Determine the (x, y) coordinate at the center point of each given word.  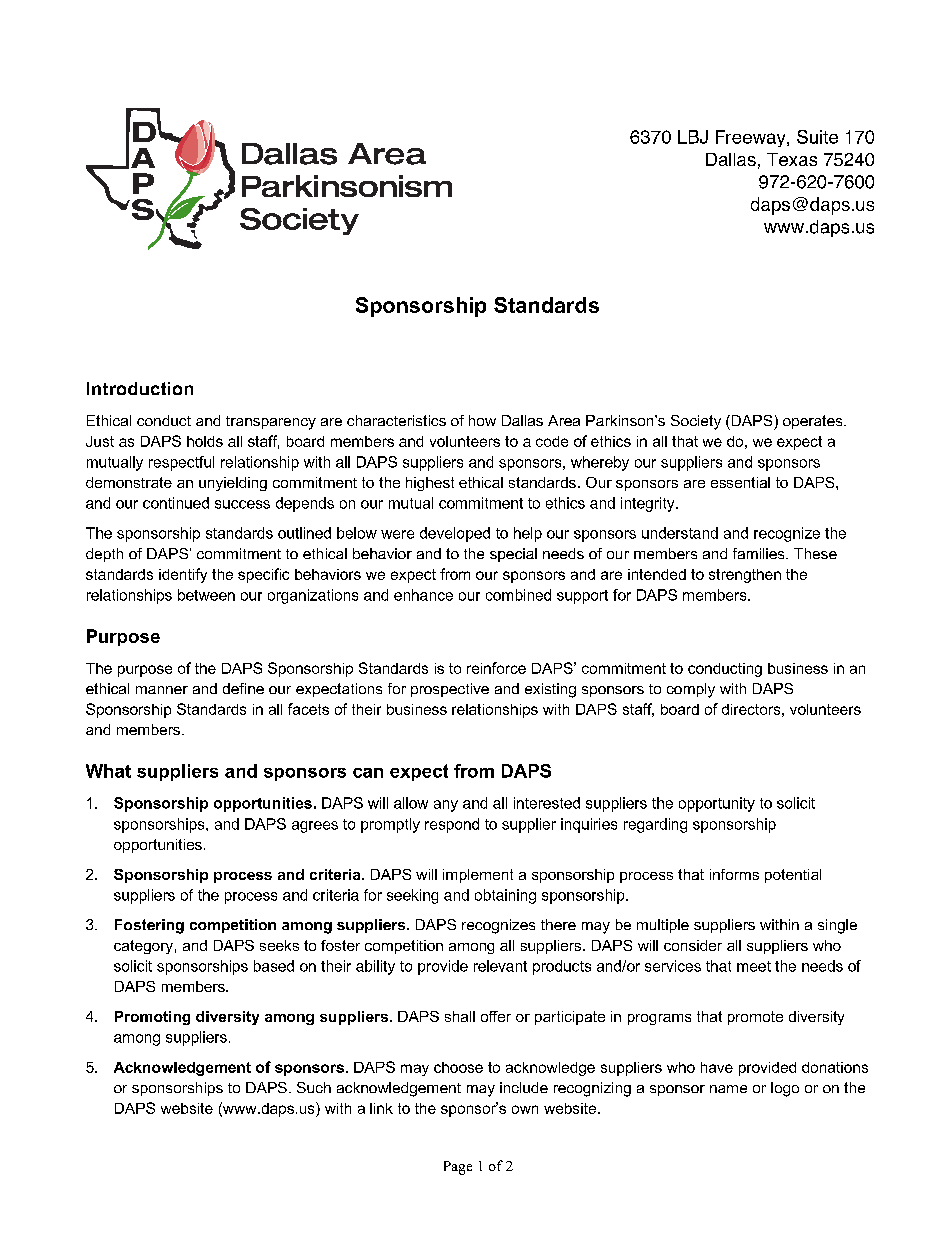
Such (314, 1087)
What (108, 771)
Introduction (140, 388)
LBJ (693, 137)
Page (458, 1168)
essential (740, 482)
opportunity (717, 804)
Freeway (752, 138)
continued (176, 503)
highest (430, 484)
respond (452, 825)
